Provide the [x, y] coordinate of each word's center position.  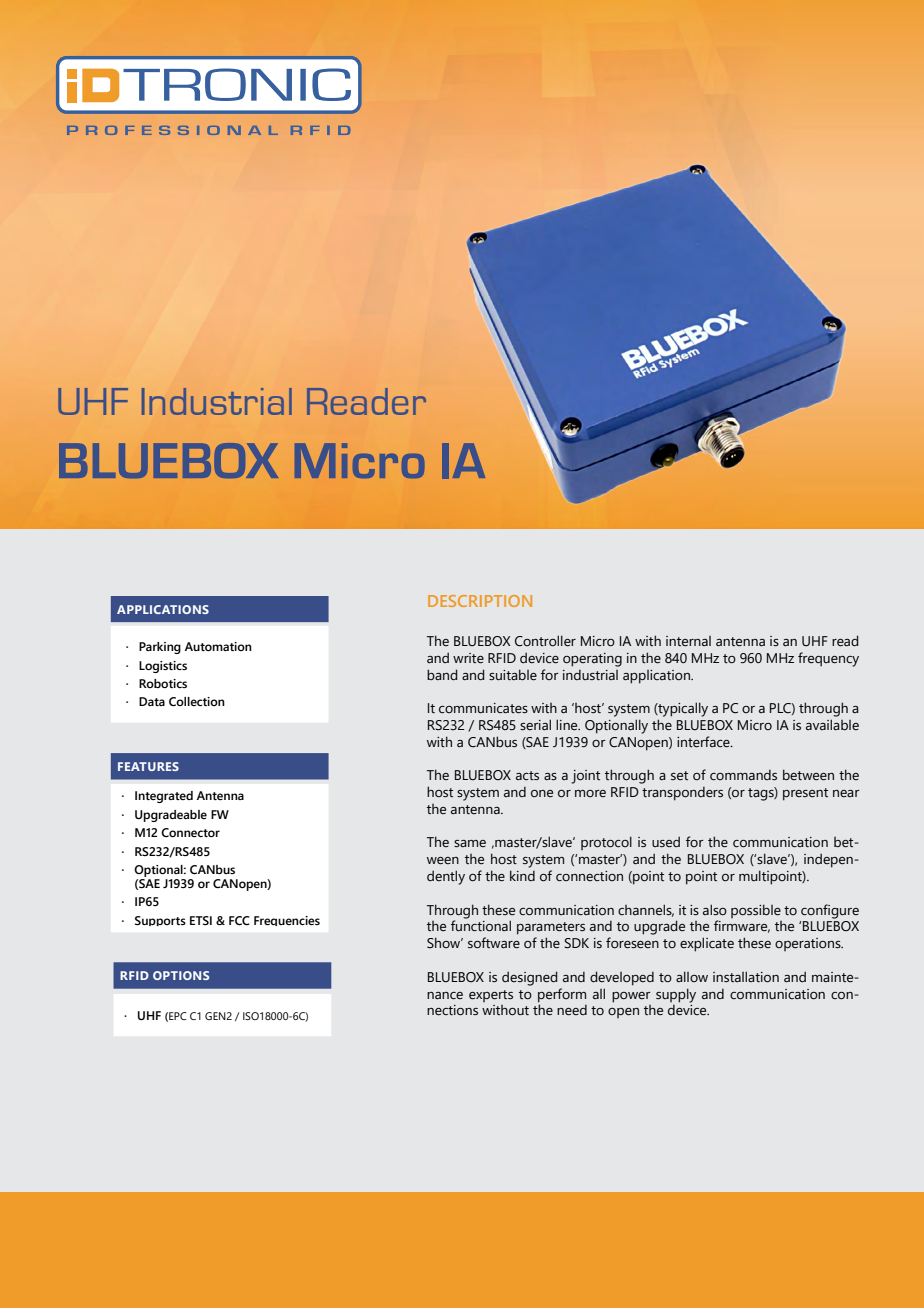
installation [746, 977]
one [542, 794]
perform [562, 995]
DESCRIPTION [480, 601]
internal [688, 641]
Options [181, 975]
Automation [218, 646]
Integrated [164, 797]
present [805, 794]
